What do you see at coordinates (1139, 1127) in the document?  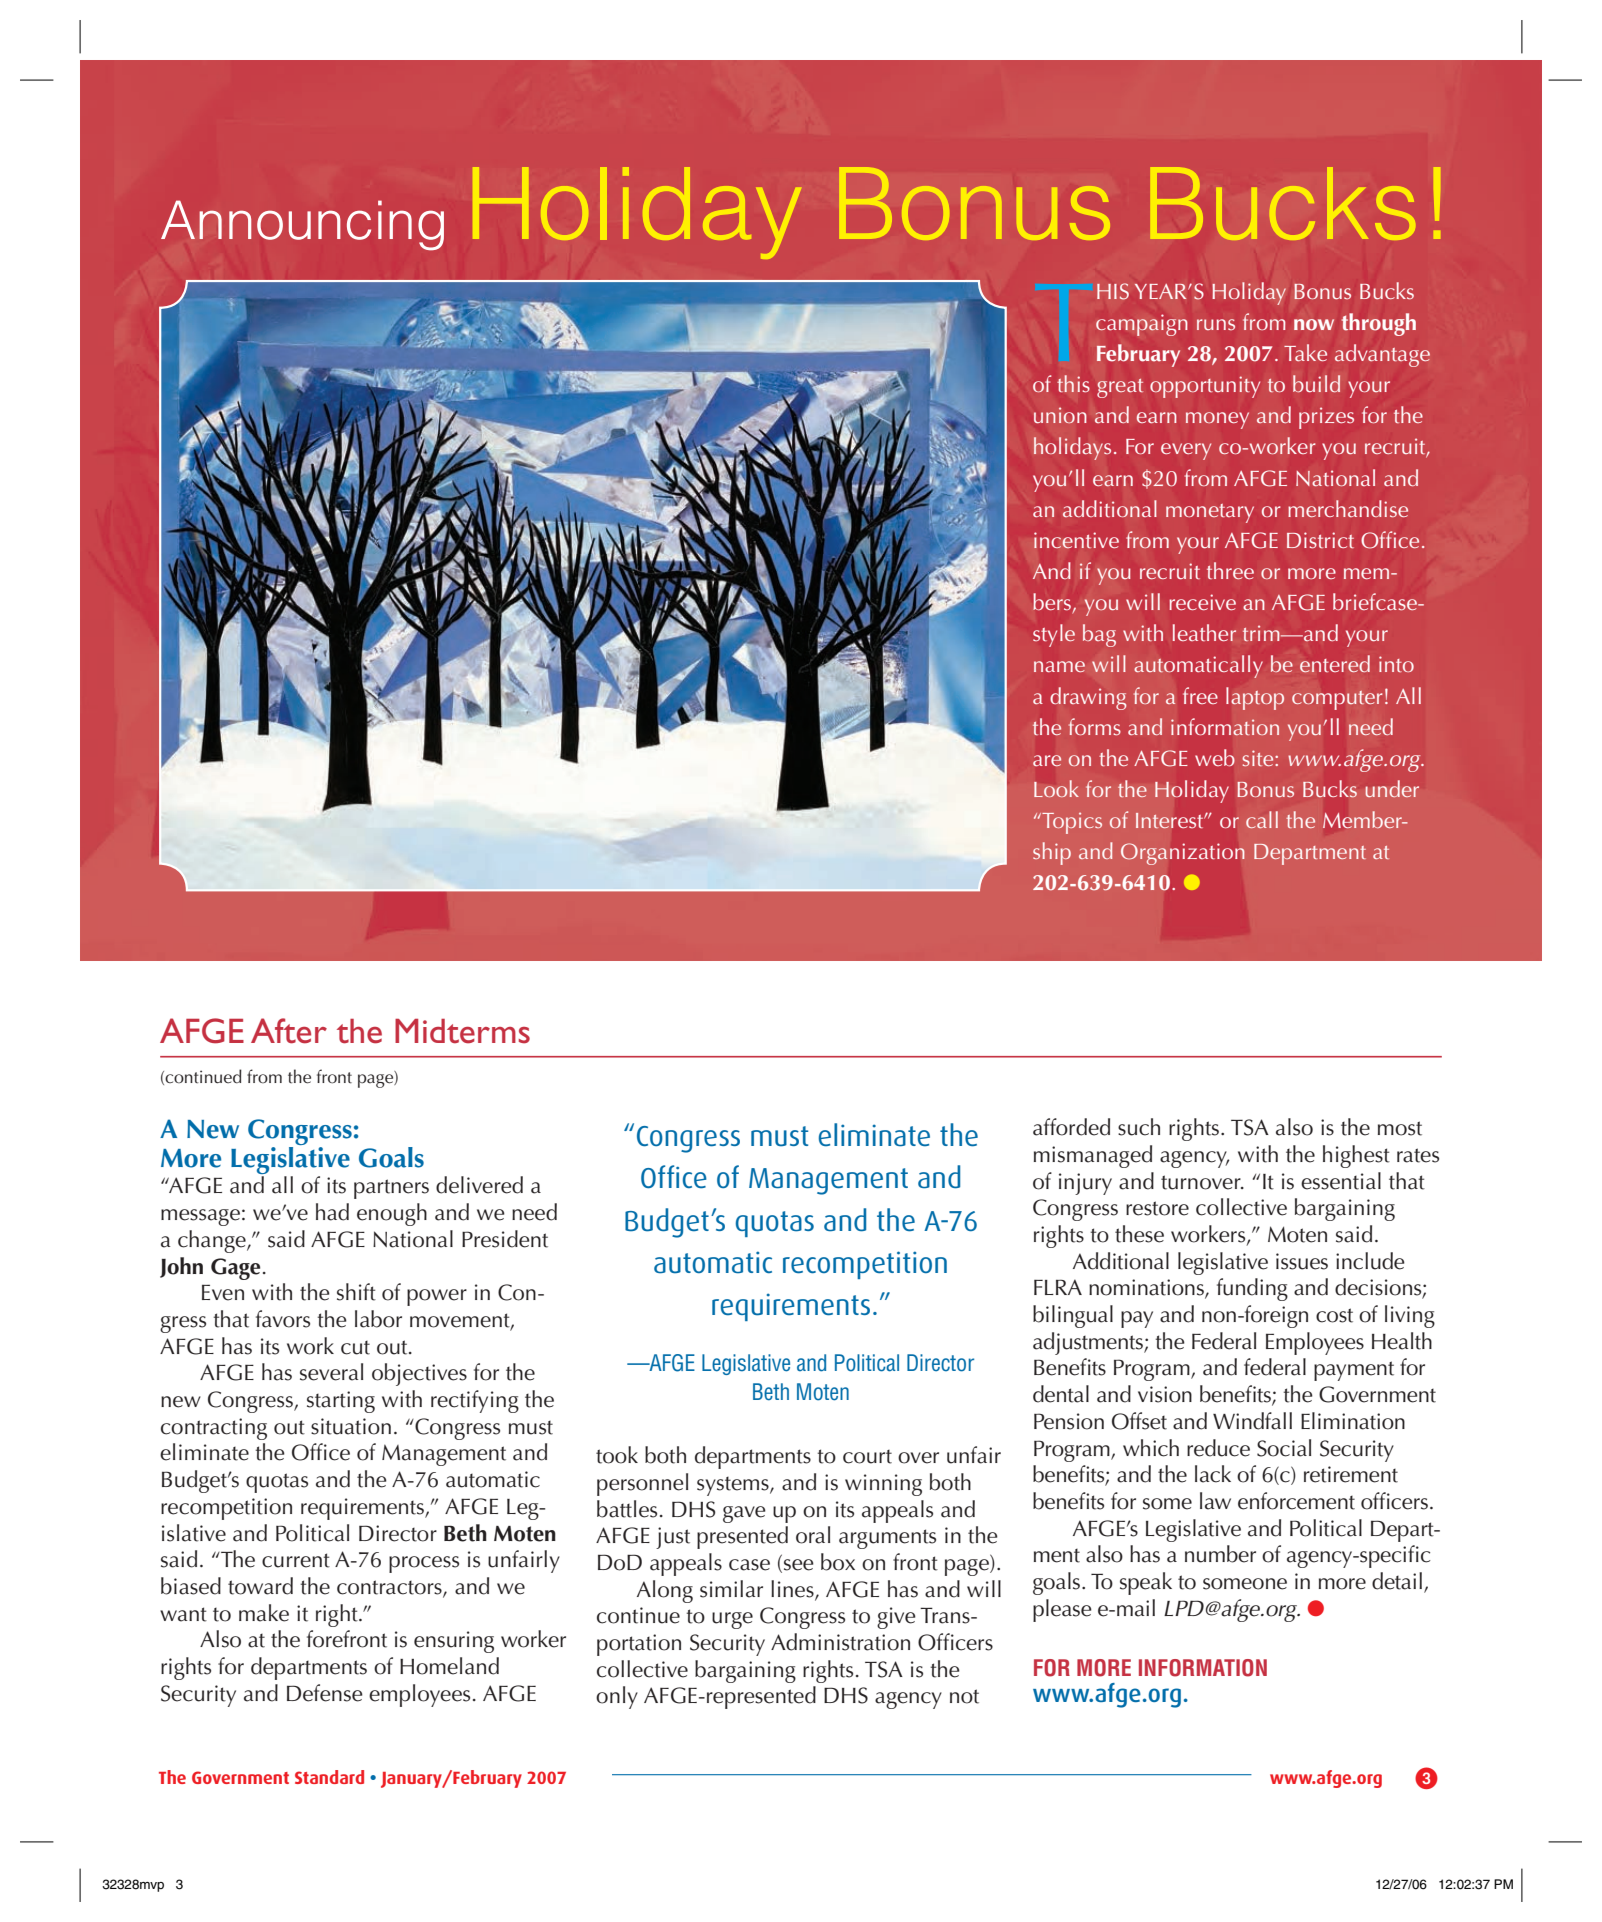 I see `such` at bounding box center [1139, 1127].
